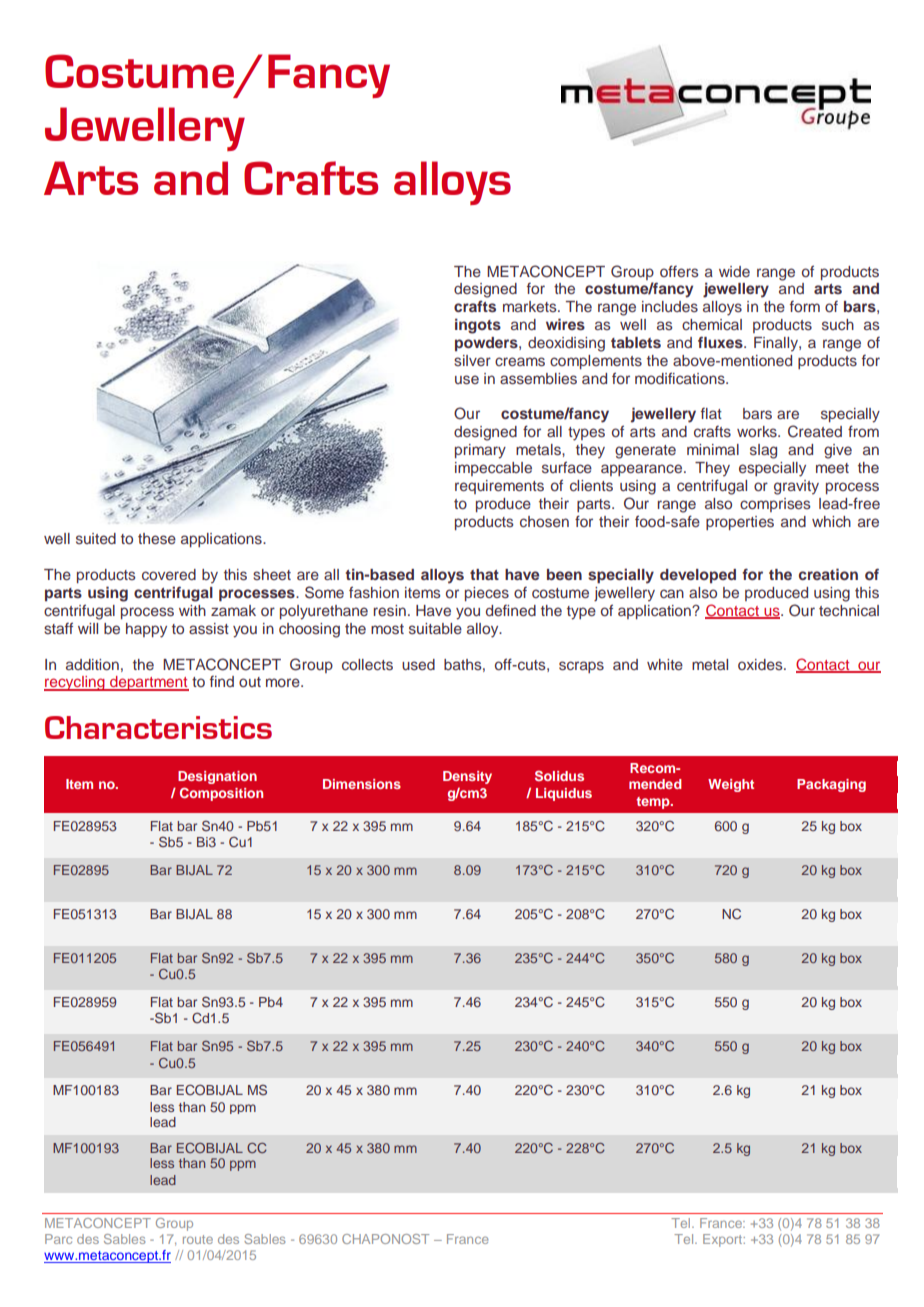  What do you see at coordinates (805, 306) in the page?
I see `form` at bounding box center [805, 306].
